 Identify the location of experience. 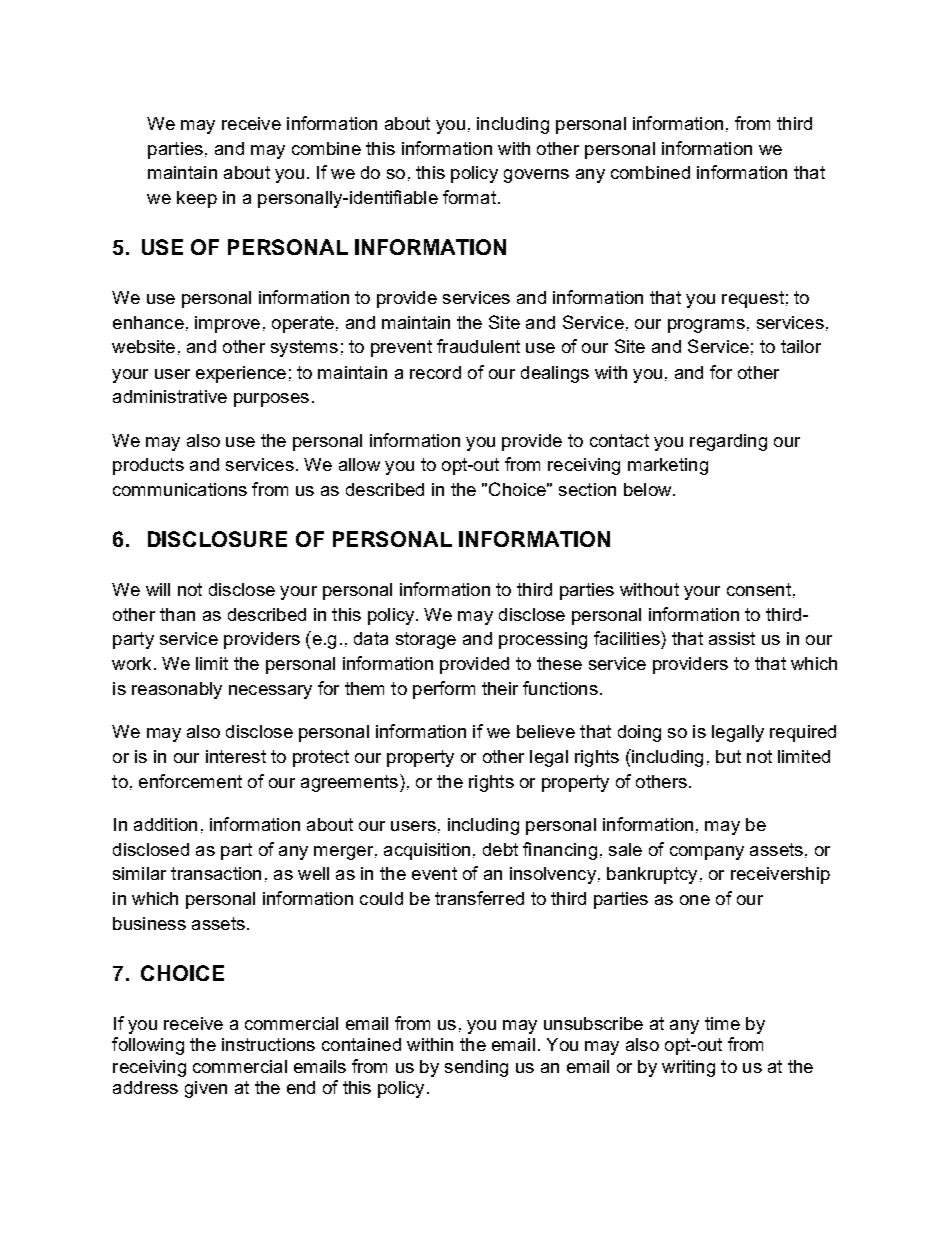
(241, 374).
